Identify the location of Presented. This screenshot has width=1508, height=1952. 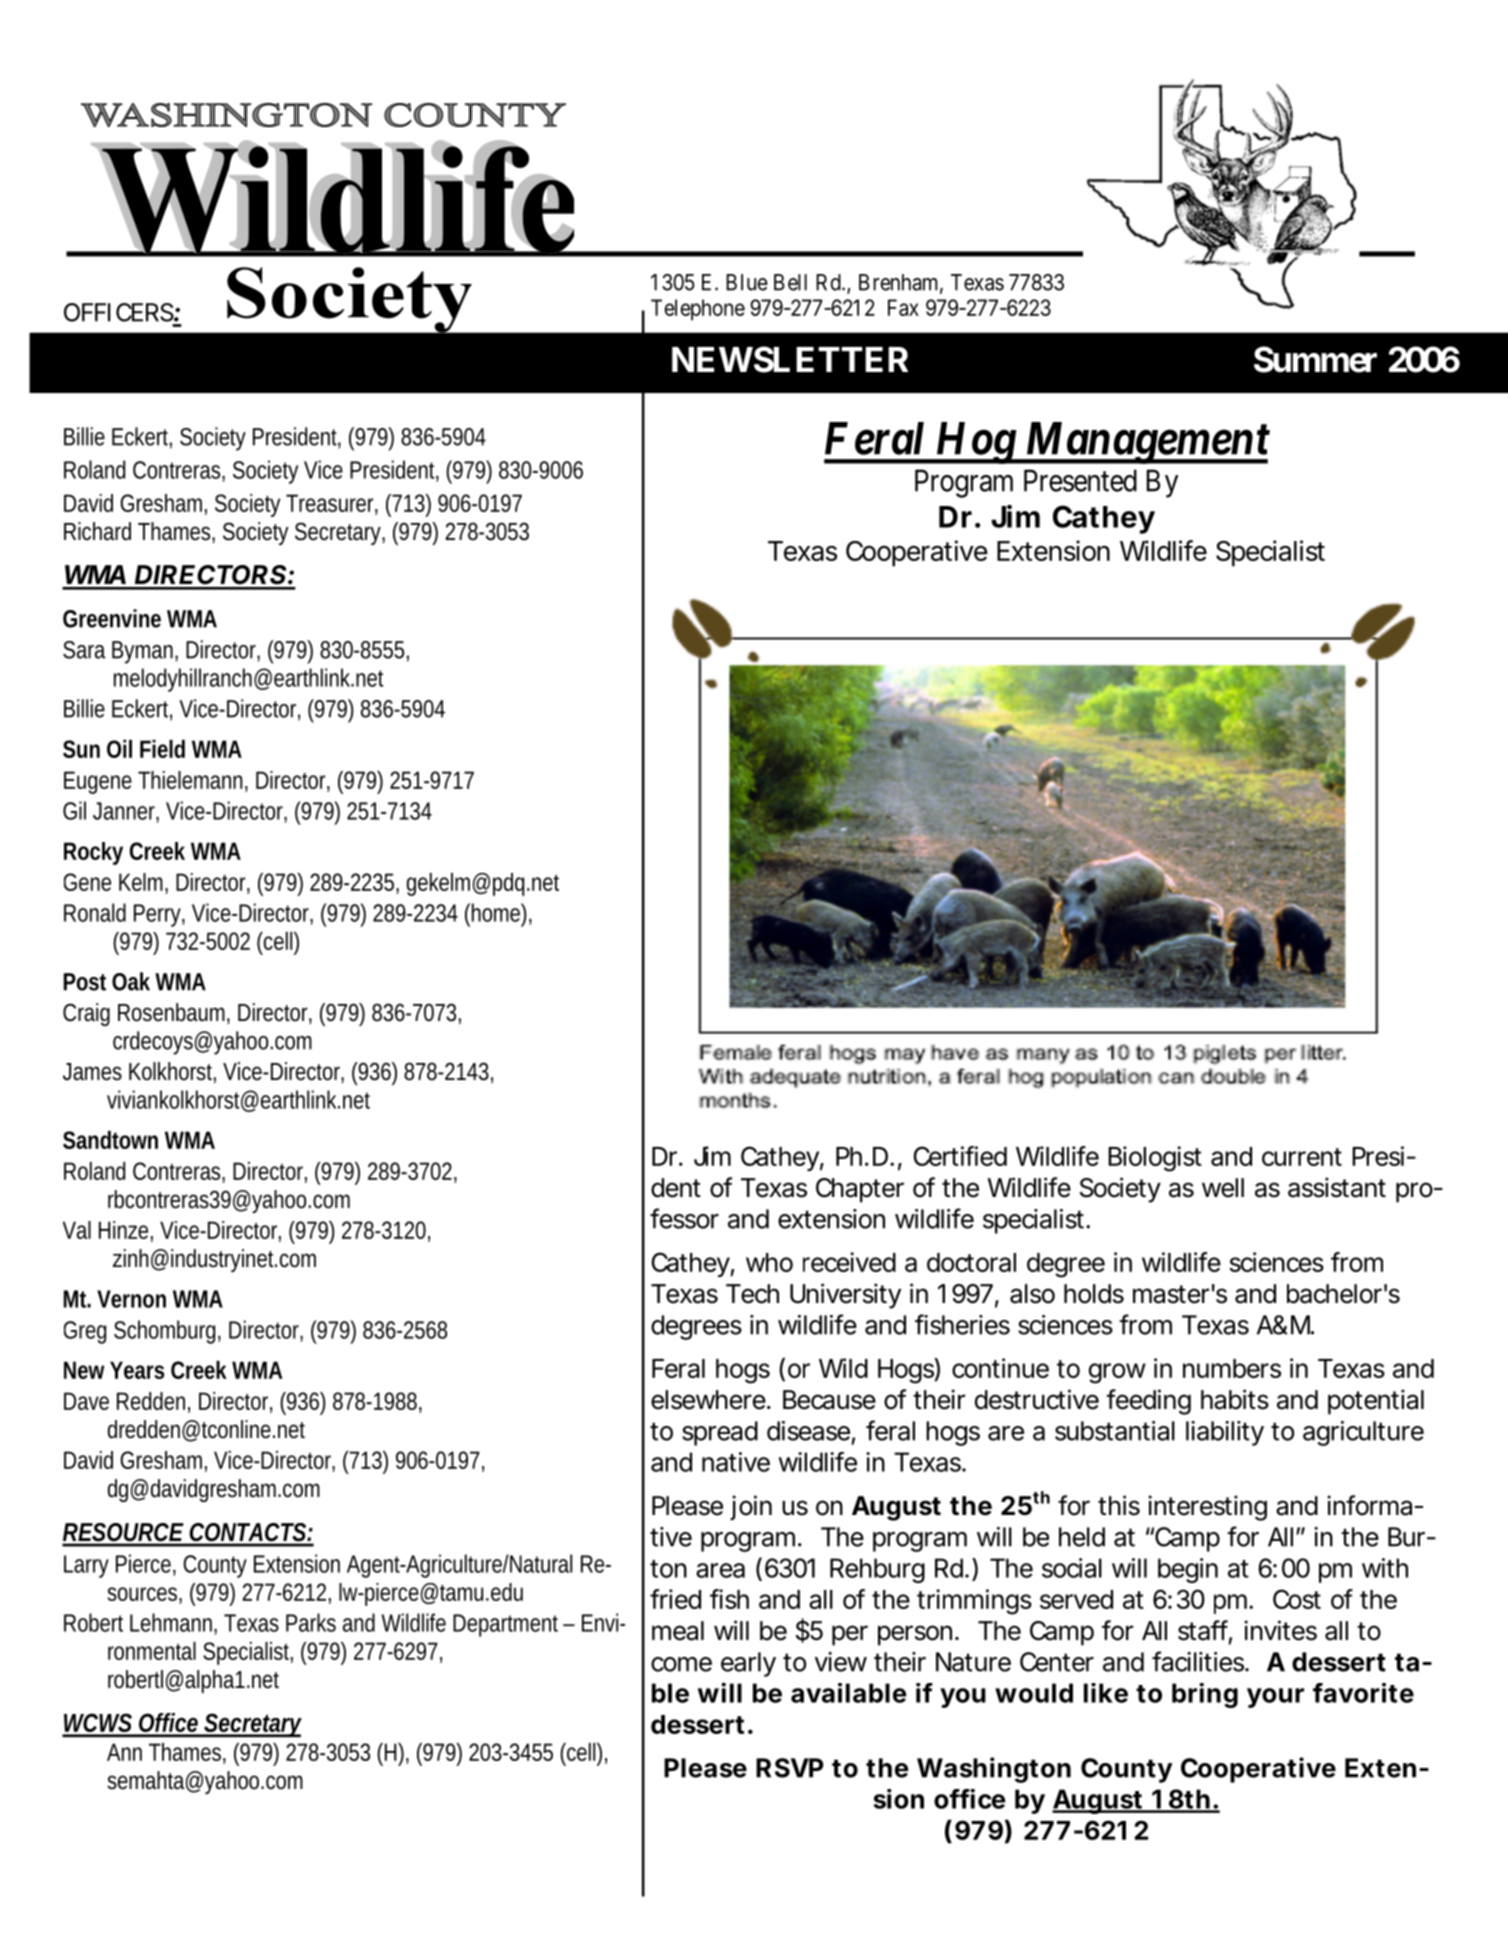
(1080, 480).
